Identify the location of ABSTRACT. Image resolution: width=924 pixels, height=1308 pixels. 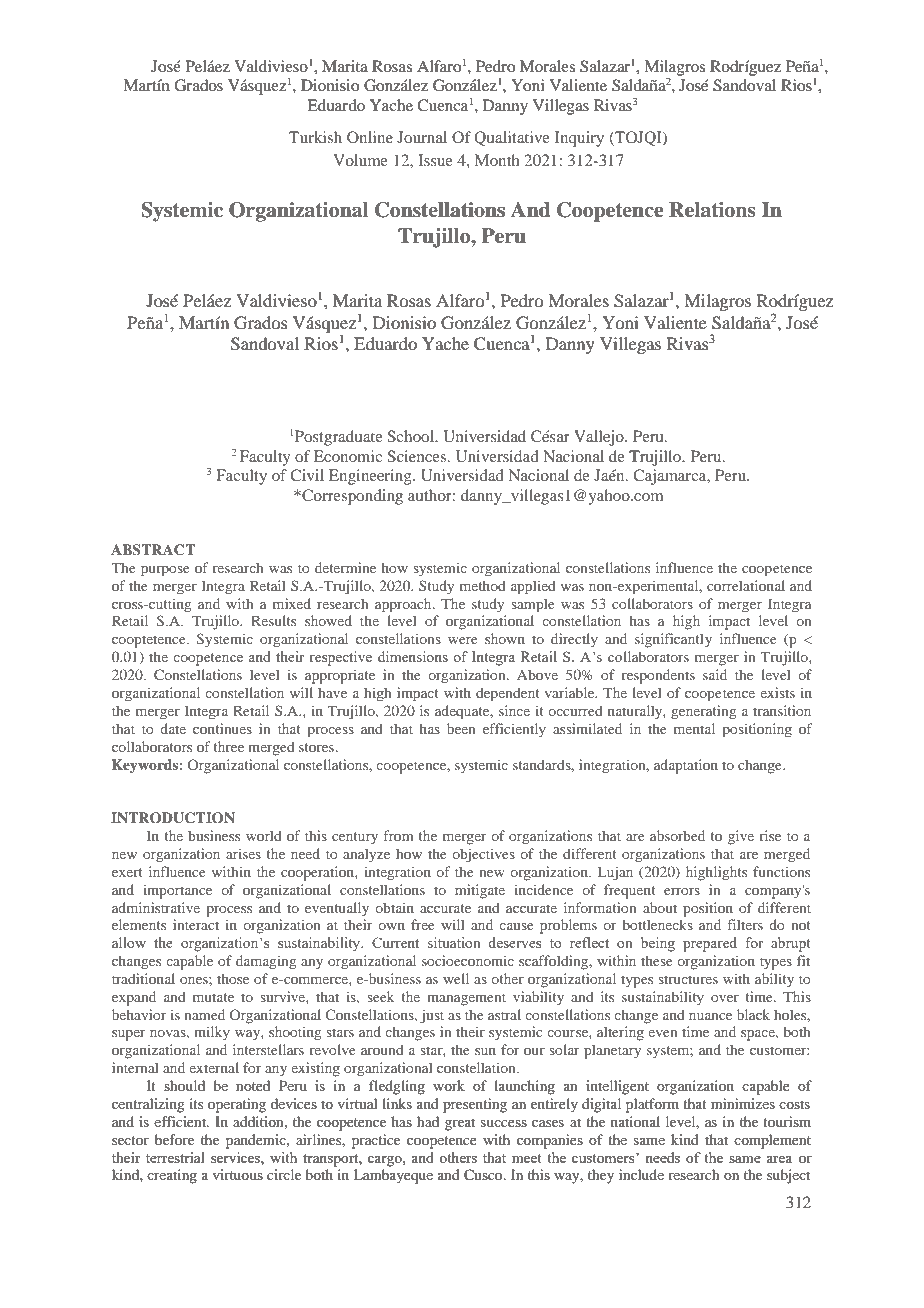
(153, 550).
